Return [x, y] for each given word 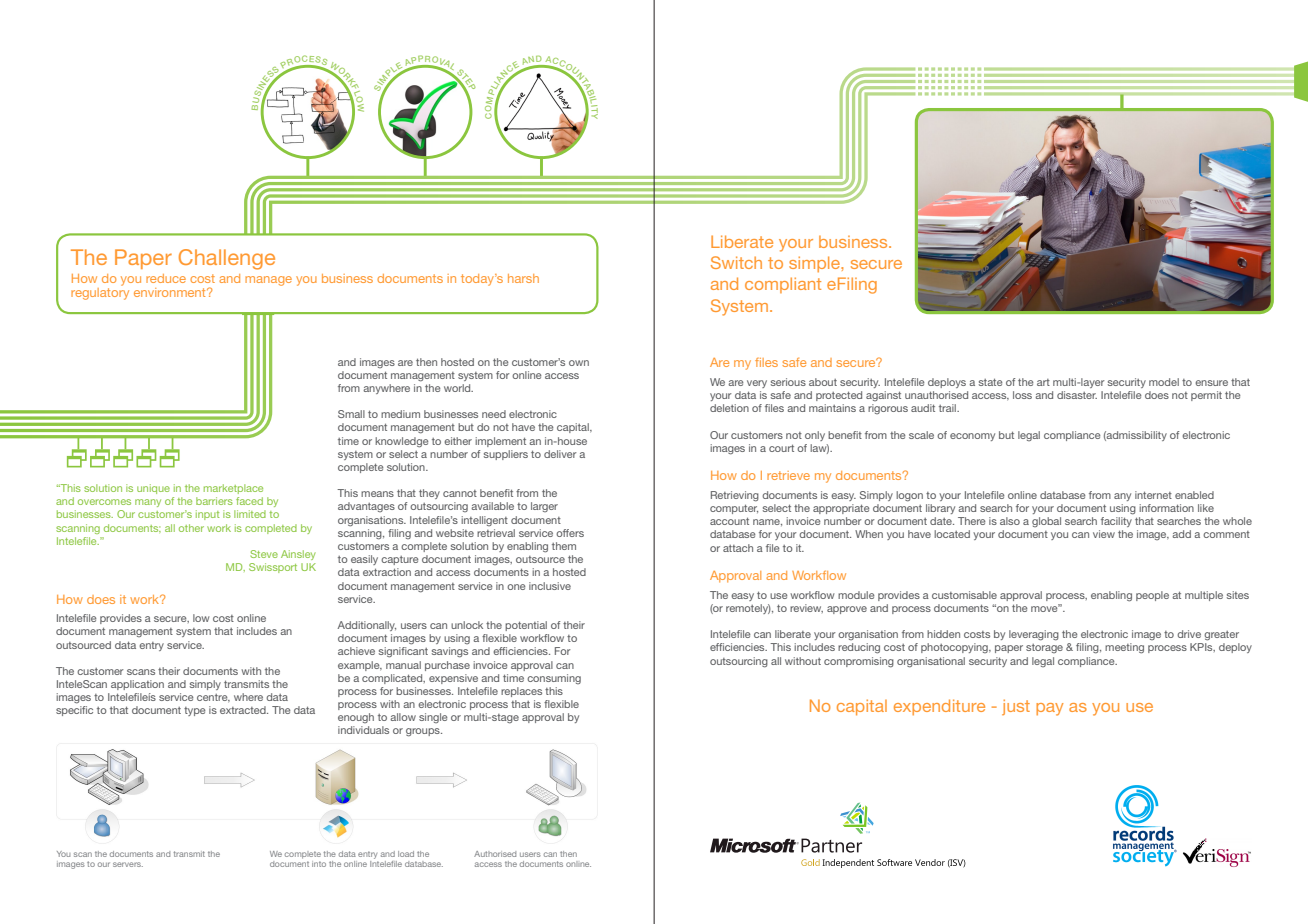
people [1152, 596]
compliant [783, 285]
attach [738, 548]
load [406, 854]
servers [128, 864]
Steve [264, 554]
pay [1049, 709]
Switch [736, 262]
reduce [166, 278]
